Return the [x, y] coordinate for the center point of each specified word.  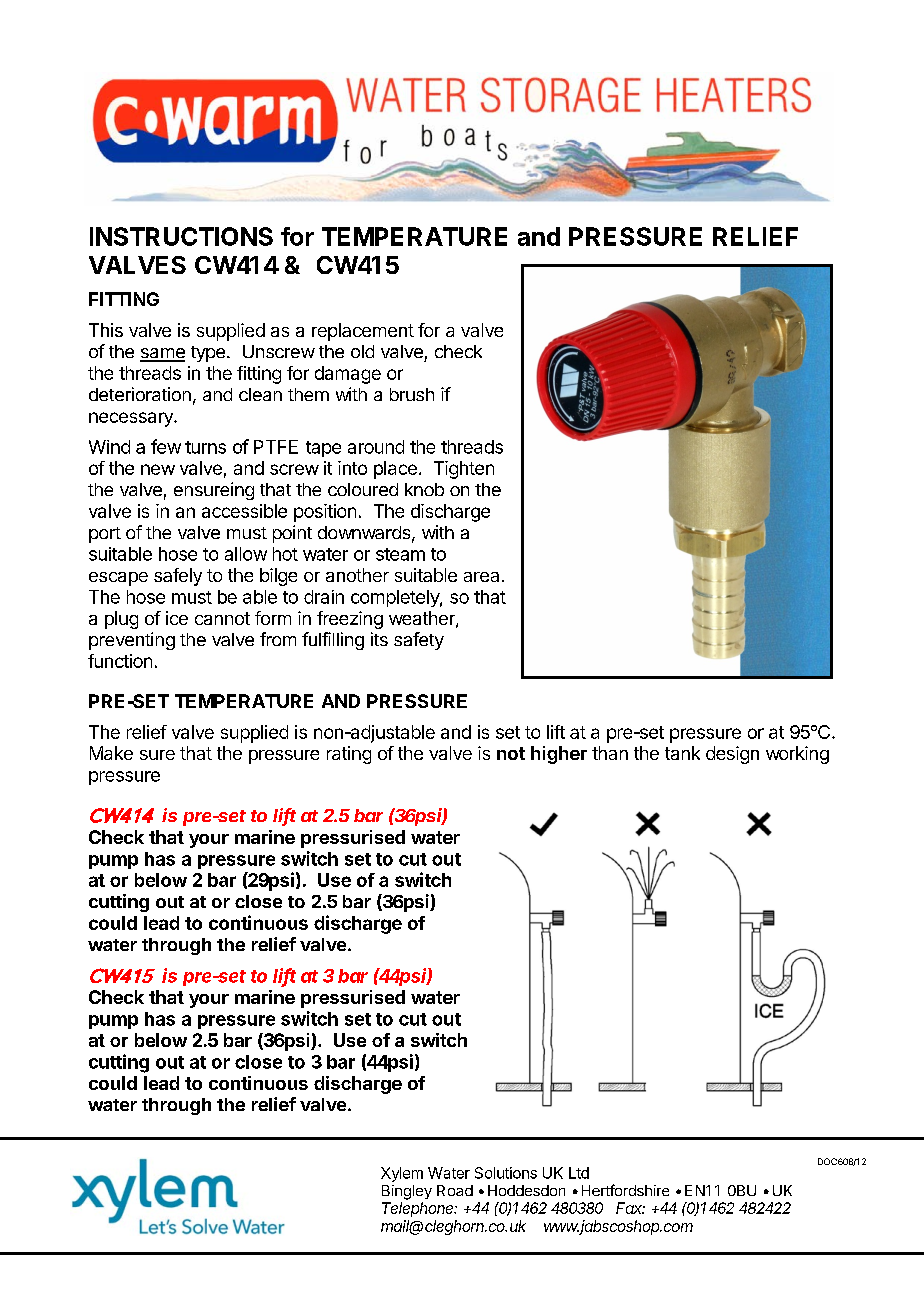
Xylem [402, 1174]
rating [349, 755]
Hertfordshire [625, 1190]
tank [682, 753]
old [362, 351]
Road [455, 1190]
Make [111, 753]
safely [178, 577]
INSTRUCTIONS [181, 236]
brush [412, 394]
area [481, 577]
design [732, 755]
